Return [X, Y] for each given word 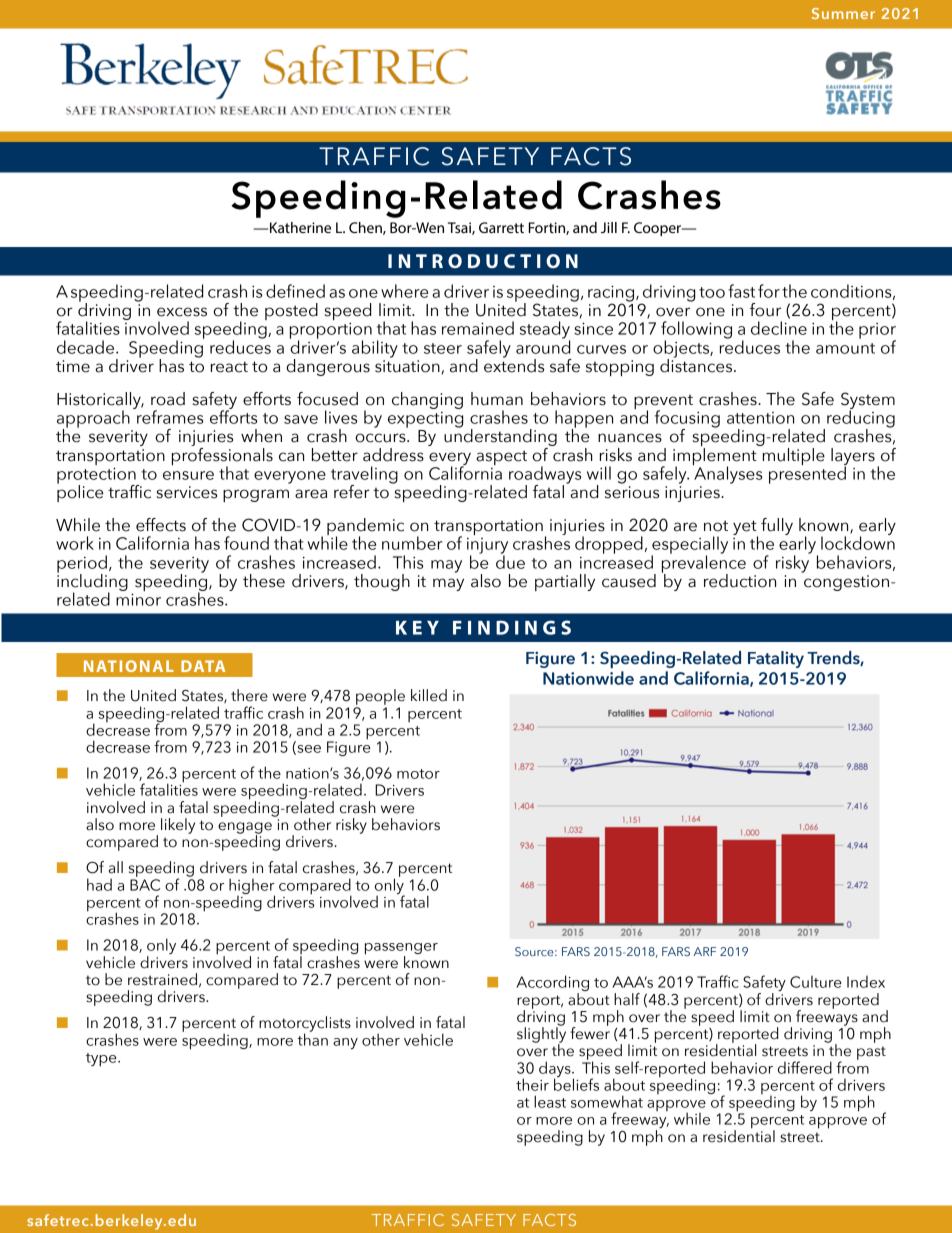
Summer [843, 13]
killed [429, 695]
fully [777, 526]
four [765, 310]
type [102, 1060]
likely [178, 826]
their [532, 1084]
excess [182, 312]
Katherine [300, 227]
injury [487, 547]
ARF [705, 951]
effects [161, 525]
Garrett [501, 227]
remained [478, 328]
